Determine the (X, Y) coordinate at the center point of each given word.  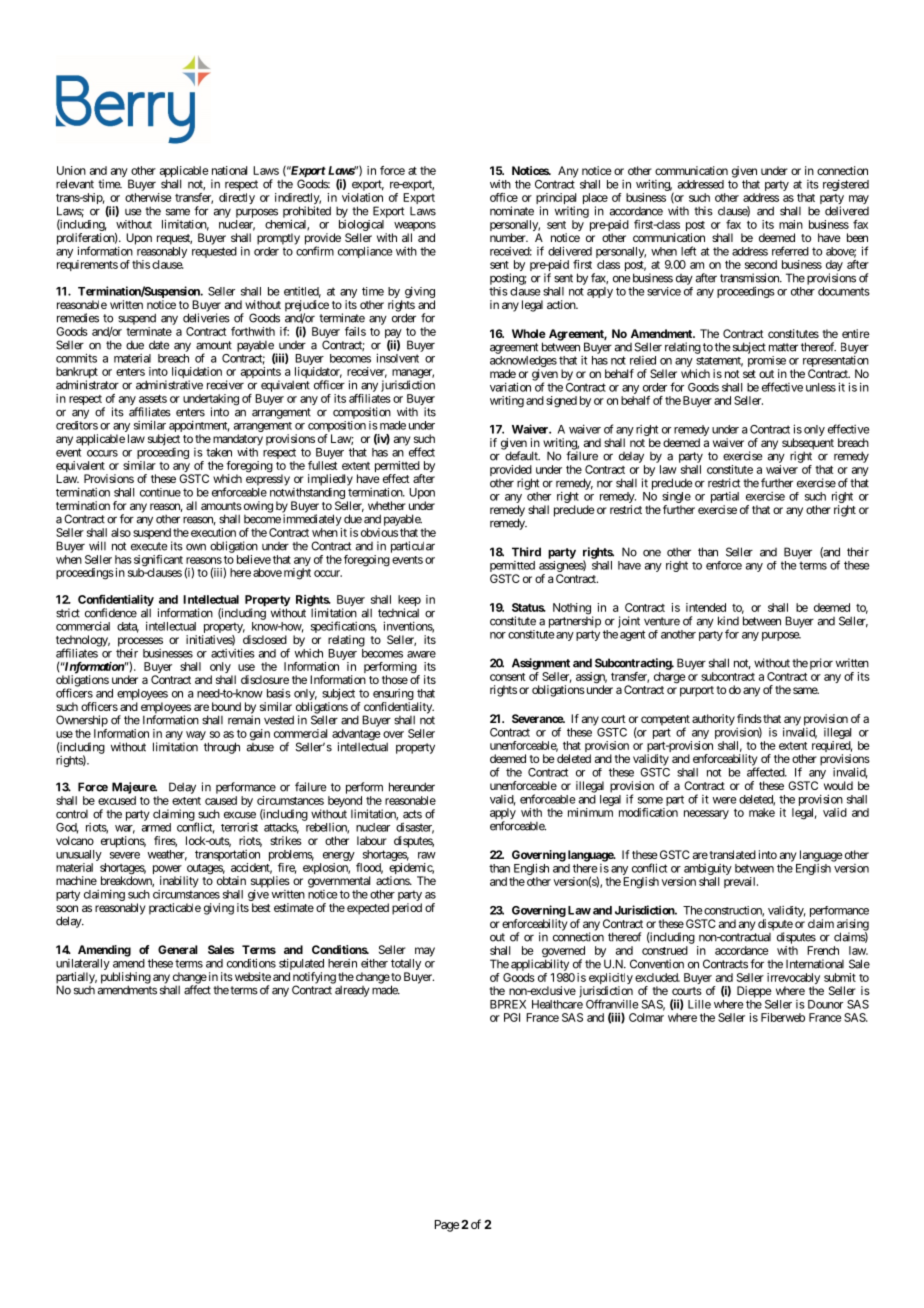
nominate (512, 211)
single (676, 499)
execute (149, 546)
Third (526, 552)
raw (427, 855)
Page (447, 1226)
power (167, 871)
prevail (741, 882)
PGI (512, 1017)
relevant (75, 184)
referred (790, 251)
